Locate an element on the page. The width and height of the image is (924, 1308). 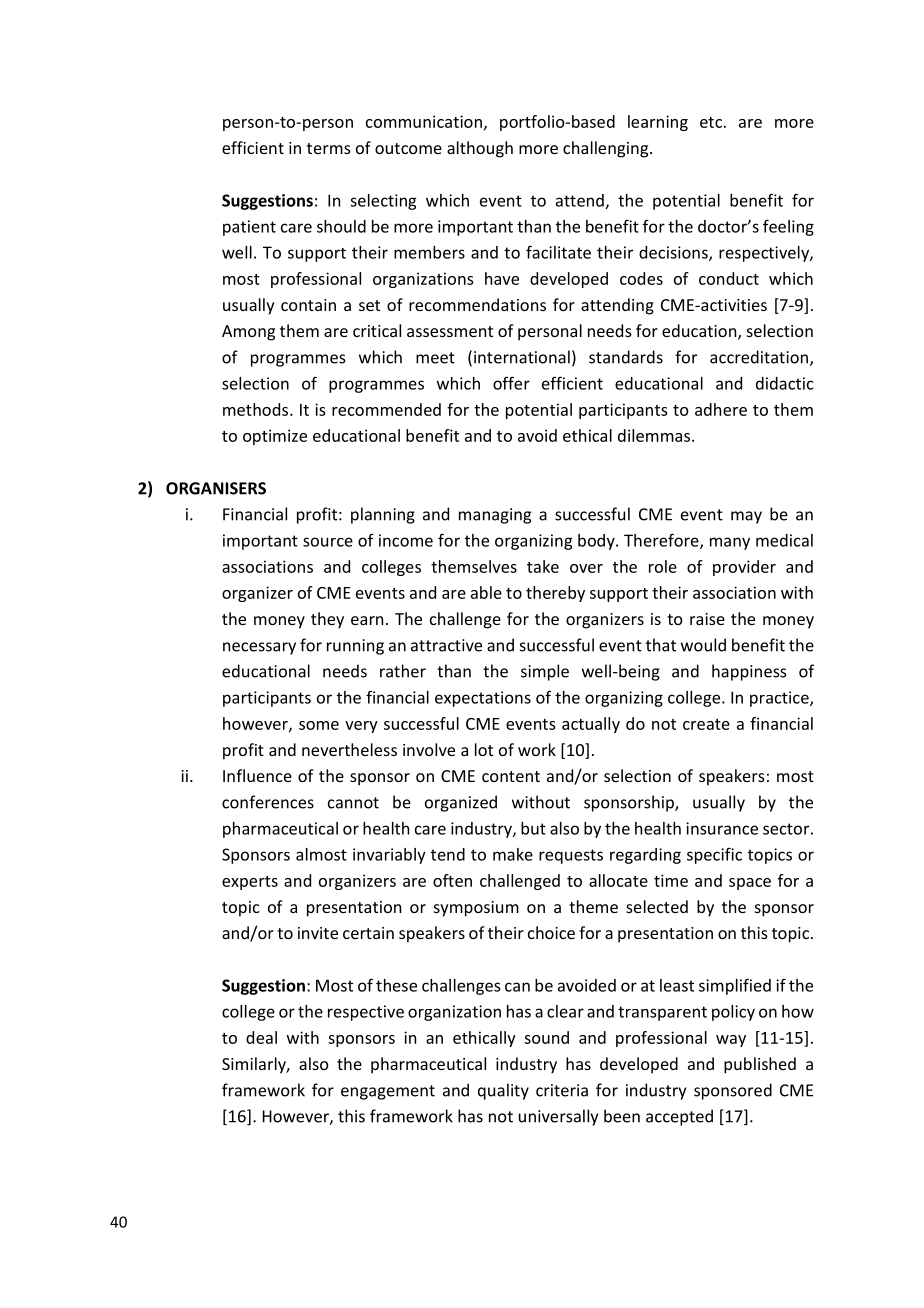
etc is located at coordinates (711, 122).
